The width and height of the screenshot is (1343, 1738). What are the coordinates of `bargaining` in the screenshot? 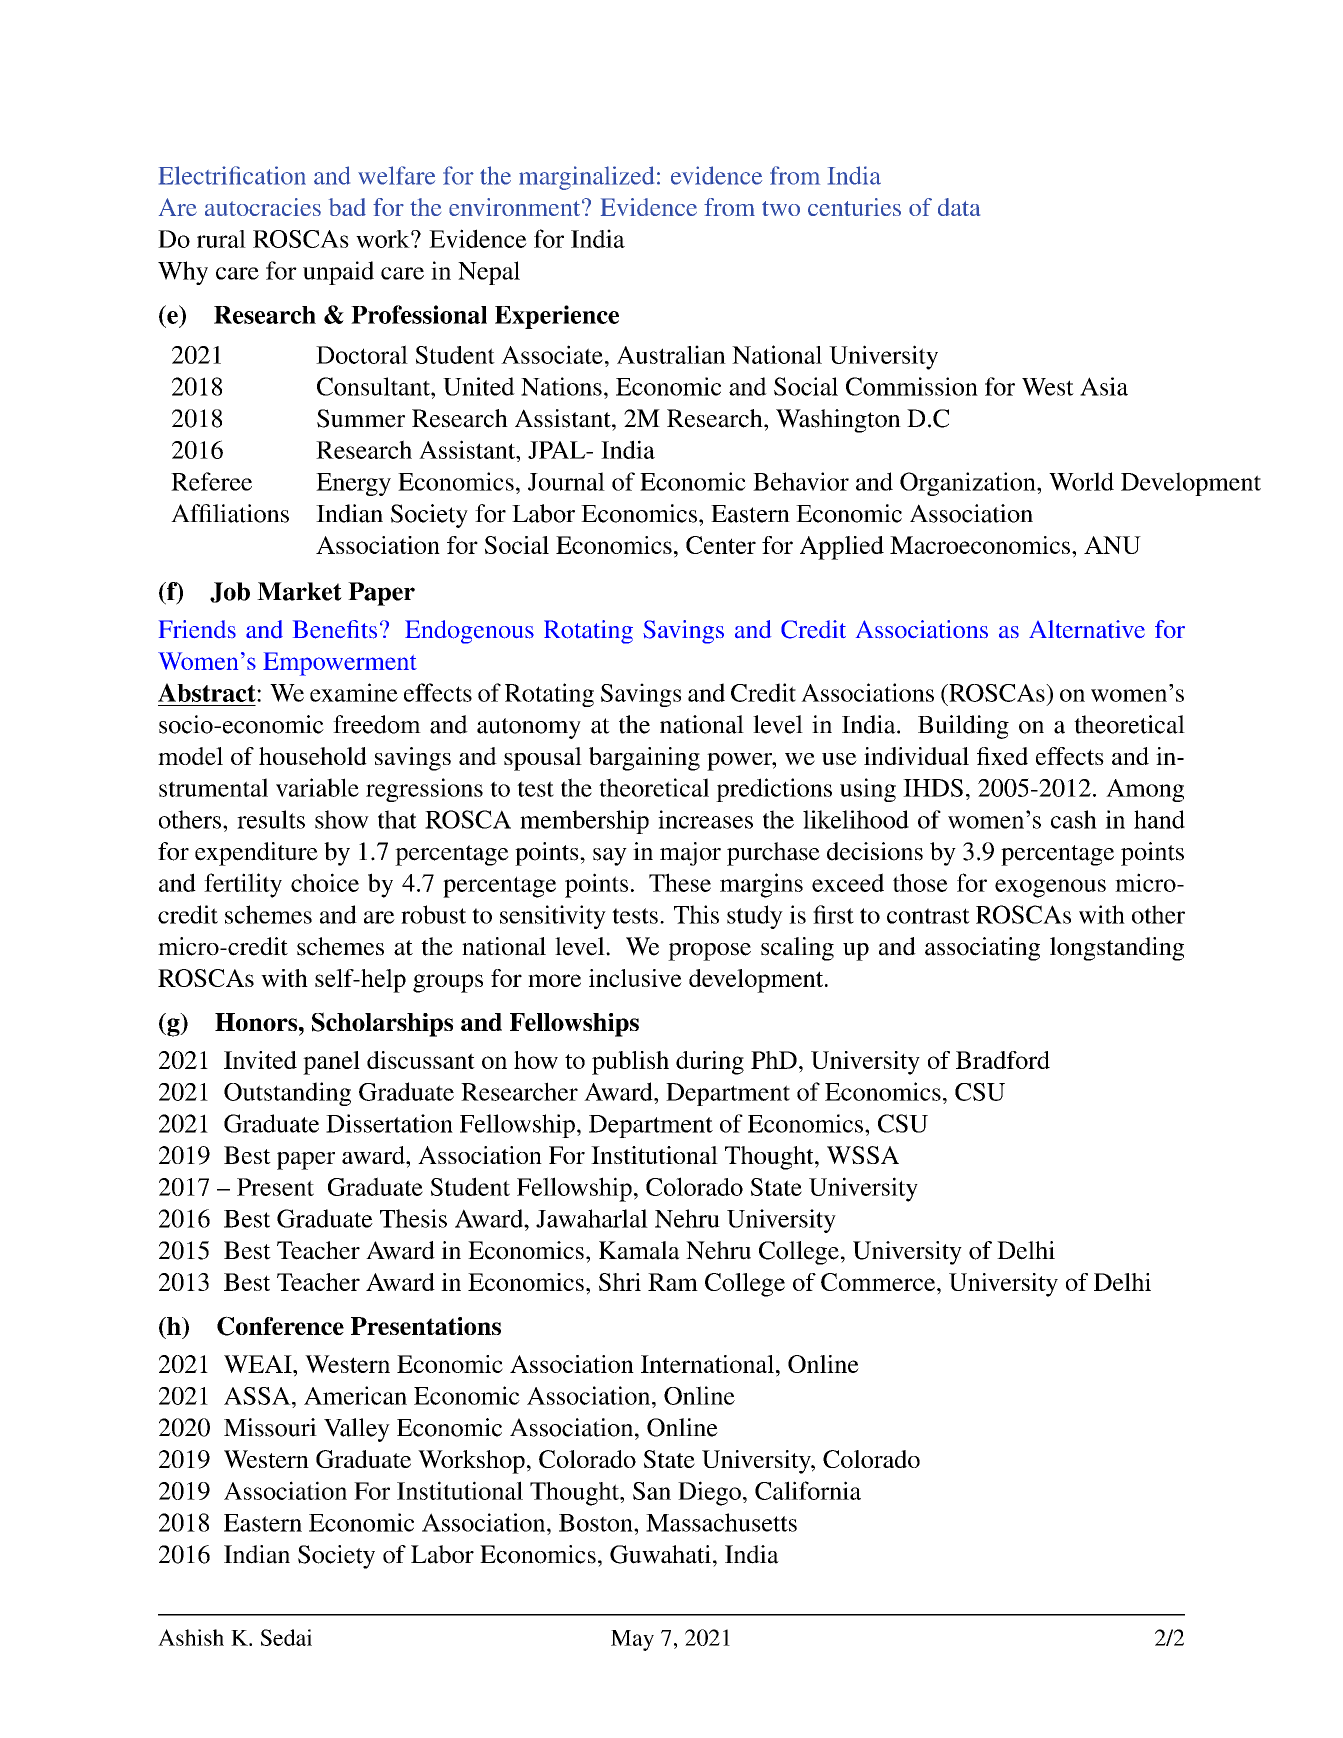 It's located at (644, 759).
